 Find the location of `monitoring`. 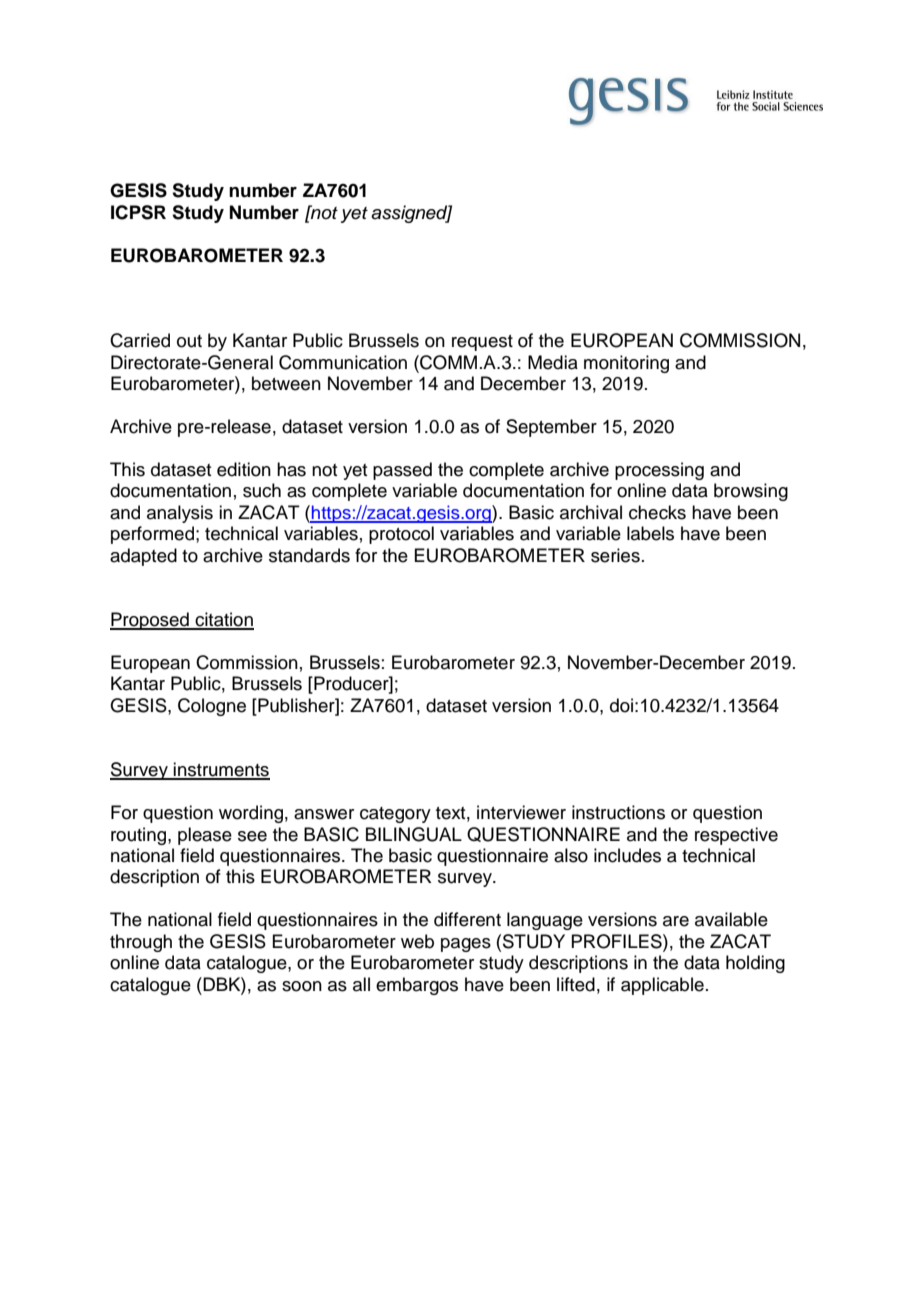

monitoring is located at coordinates (626, 364).
